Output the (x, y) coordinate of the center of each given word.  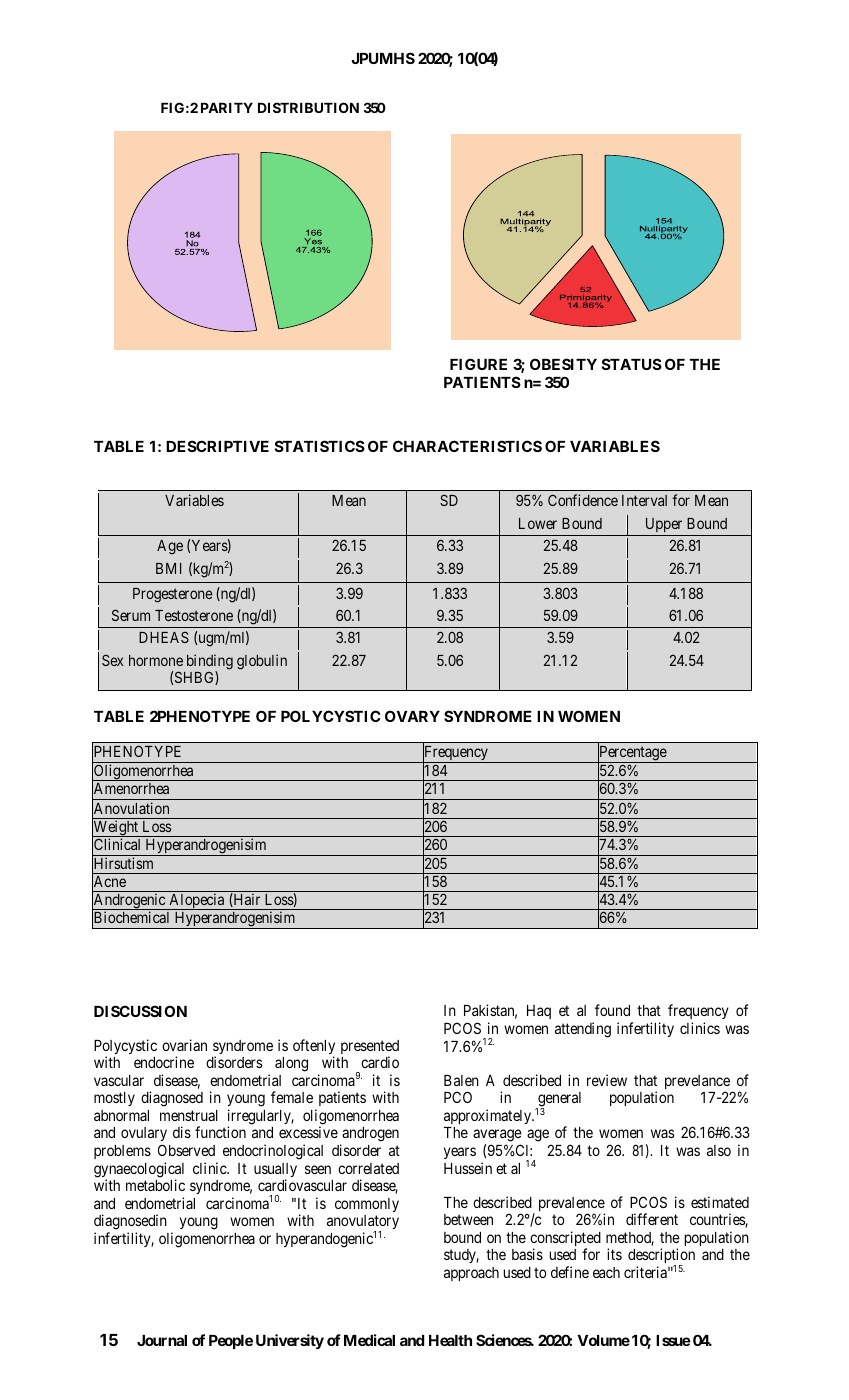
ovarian (184, 1045)
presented (370, 1048)
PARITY (227, 108)
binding (210, 663)
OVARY (412, 716)
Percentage (632, 754)
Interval (644, 500)
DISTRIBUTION (308, 107)
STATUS (632, 364)
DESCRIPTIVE (217, 446)
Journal (162, 1340)
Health (450, 1340)
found (612, 1010)
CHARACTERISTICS (467, 446)
